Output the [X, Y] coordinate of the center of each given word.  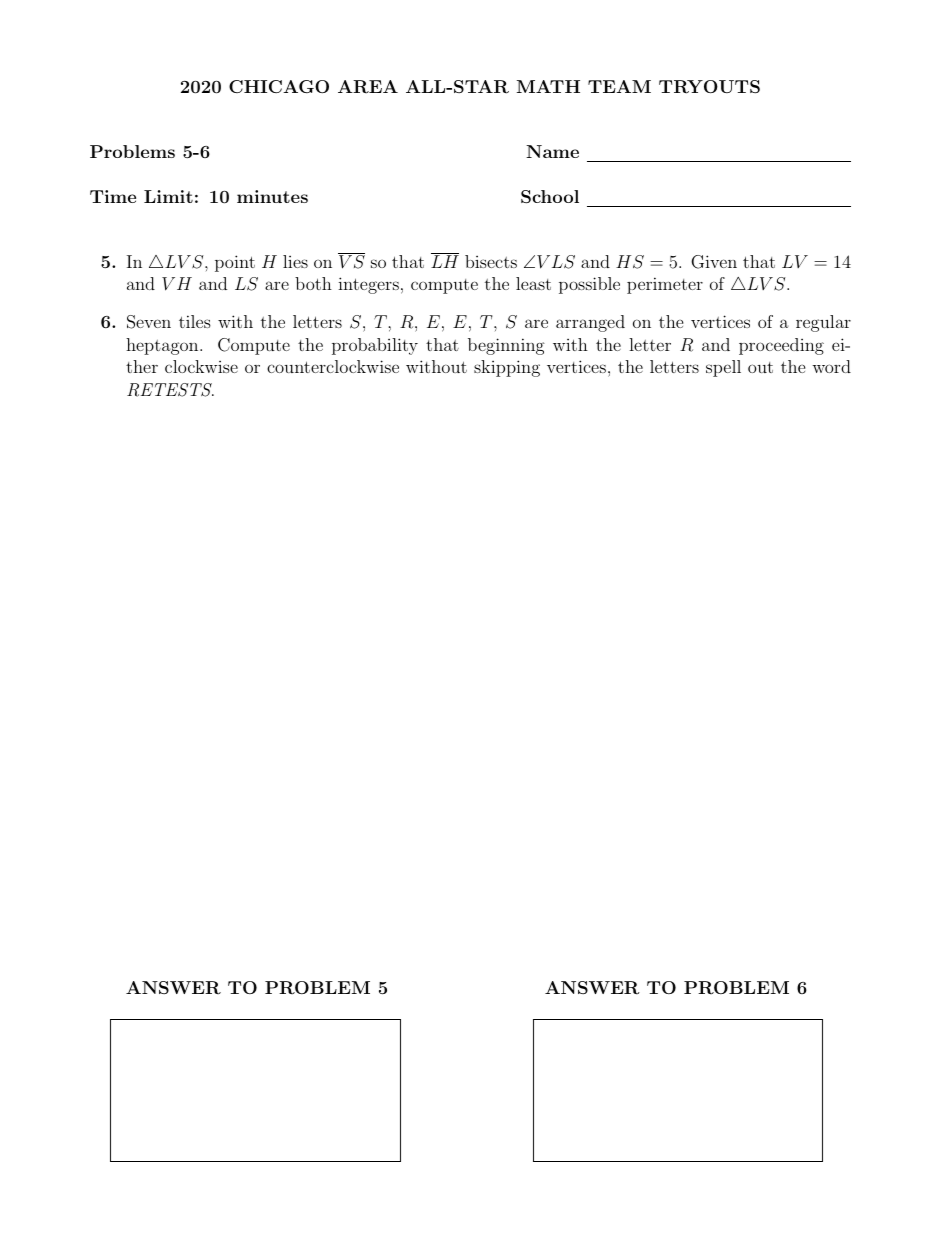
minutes [272, 196]
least [533, 283]
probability [375, 346]
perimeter [665, 285]
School [550, 197]
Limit [168, 196]
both [313, 283]
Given [714, 262]
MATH [548, 86]
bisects [491, 261]
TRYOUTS [709, 87]
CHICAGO [279, 86]
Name [552, 151]
